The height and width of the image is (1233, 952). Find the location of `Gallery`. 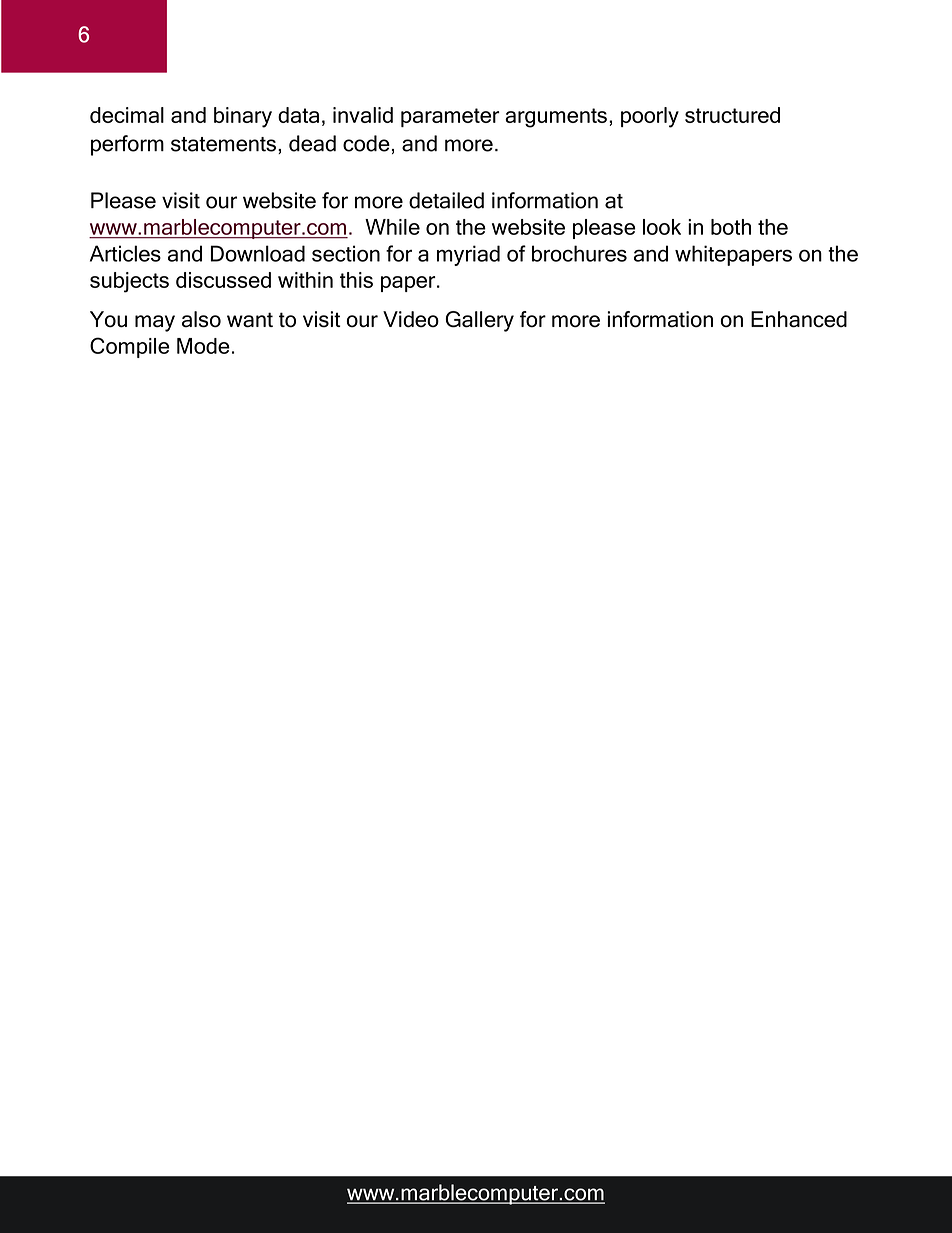

Gallery is located at coordinates (480, 321).
